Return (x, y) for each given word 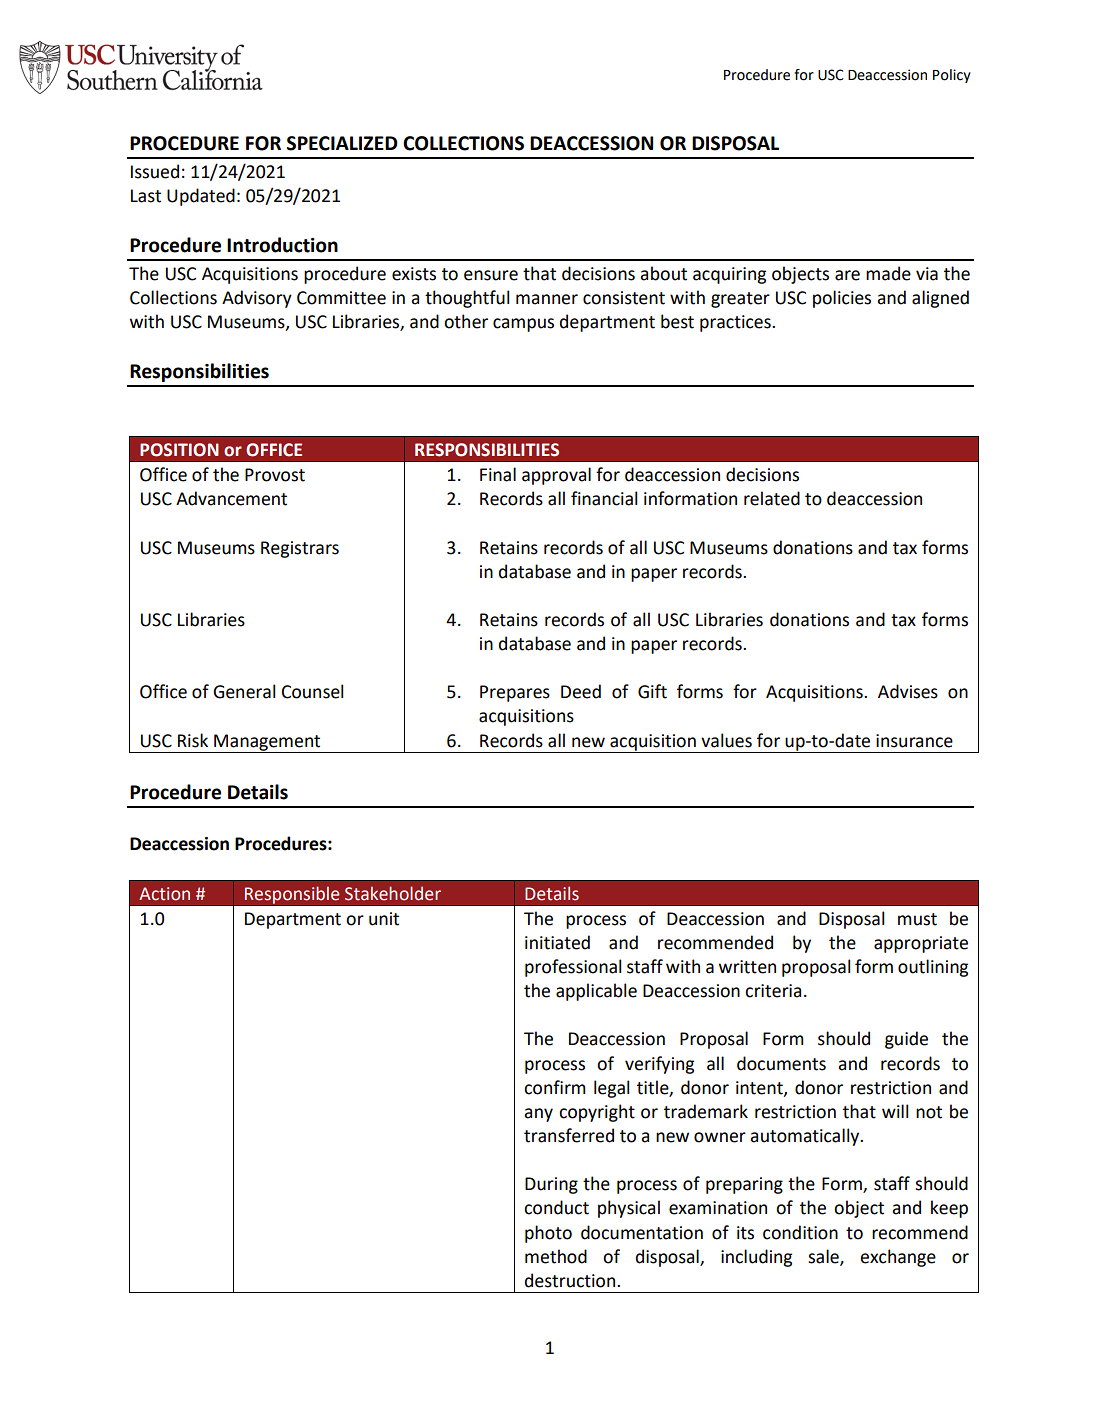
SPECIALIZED (342, 143)
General (244, 691)
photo (548, 1234)
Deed (581, 691)
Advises (908, 691)
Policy (952, 76)
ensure (491, 275)
